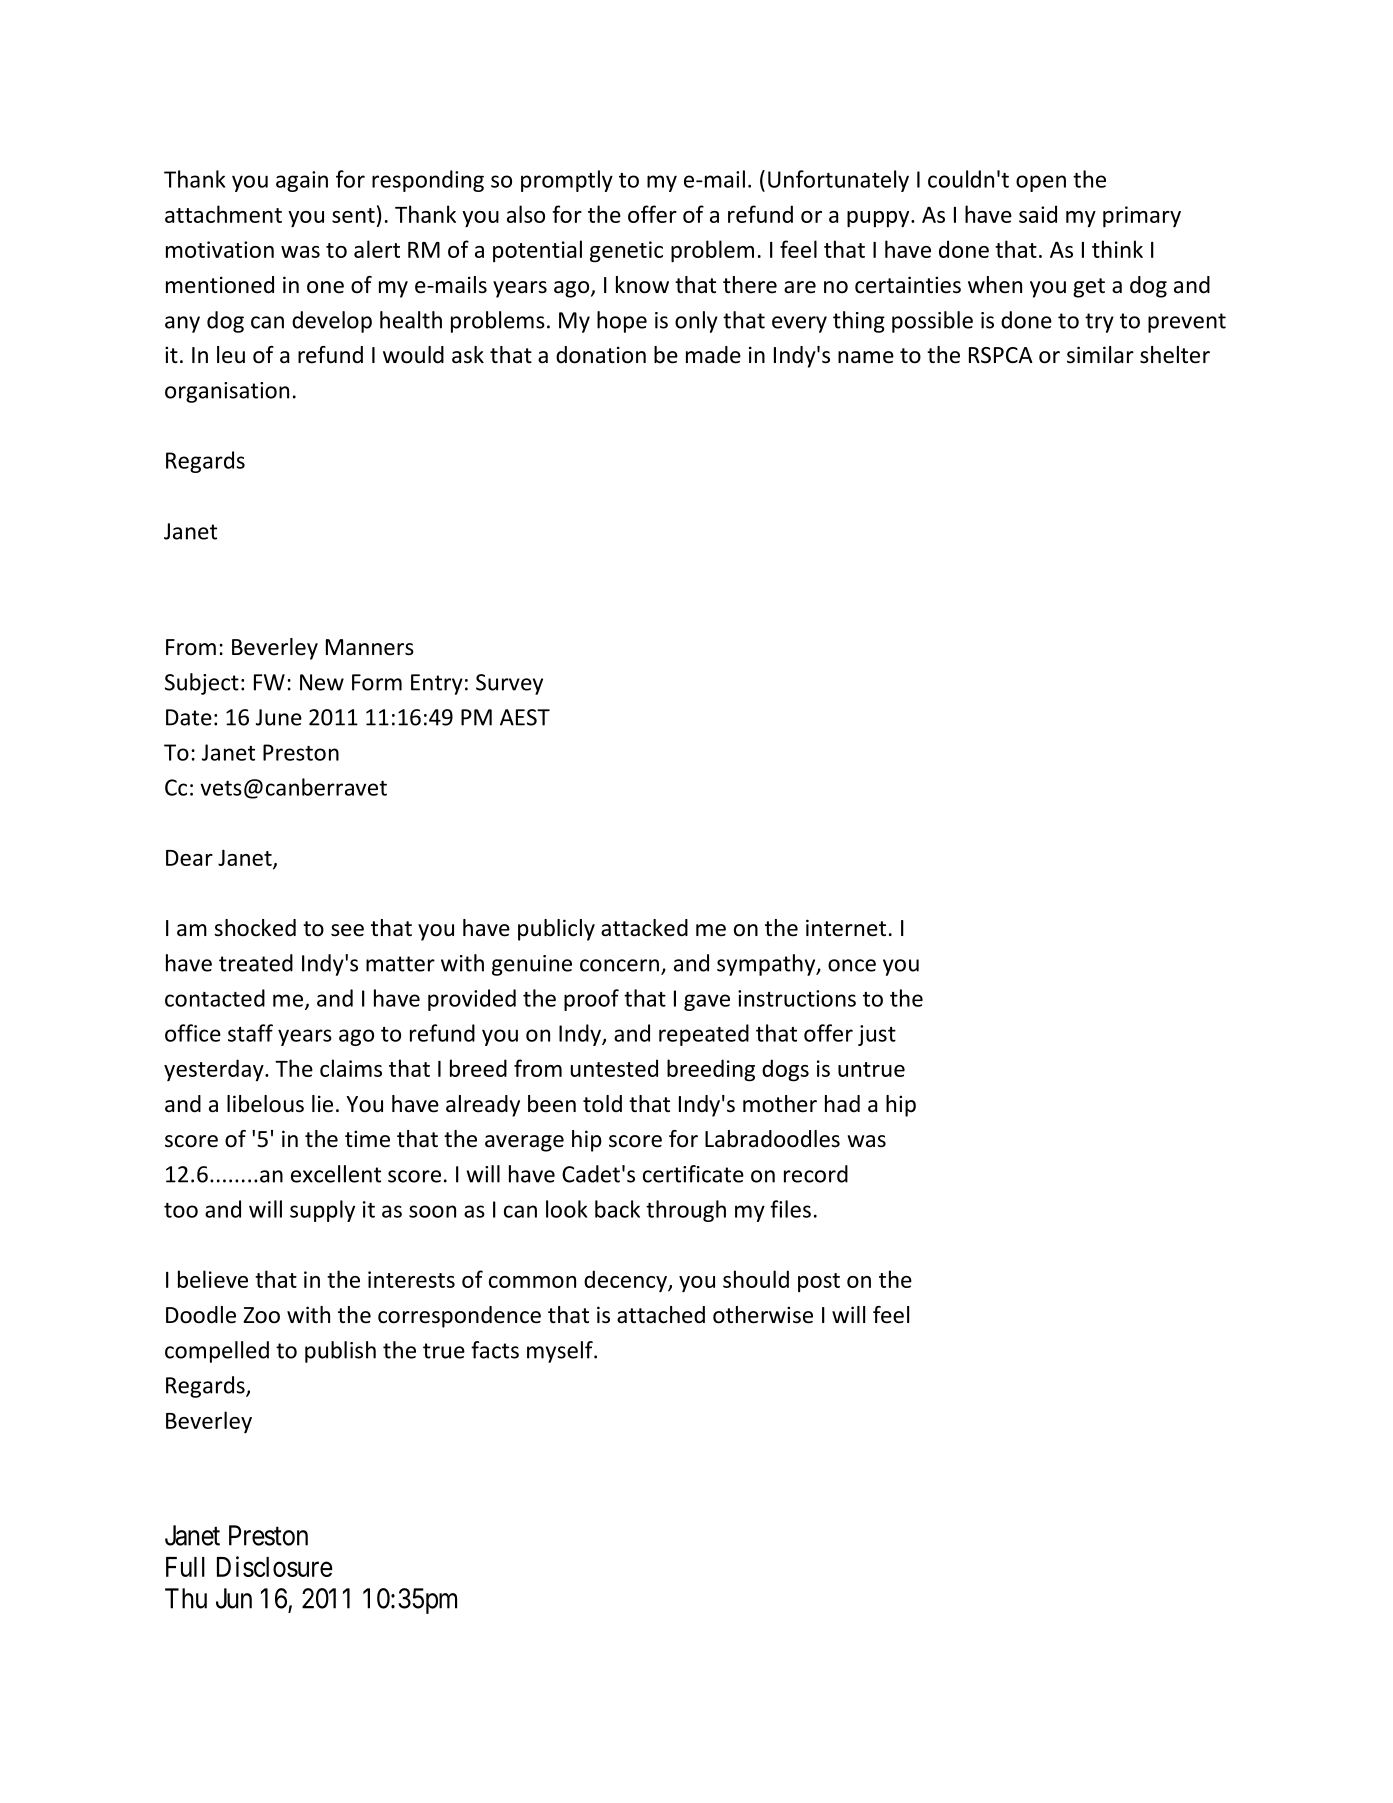  I want to click on libelous, so click(265, 1104).
